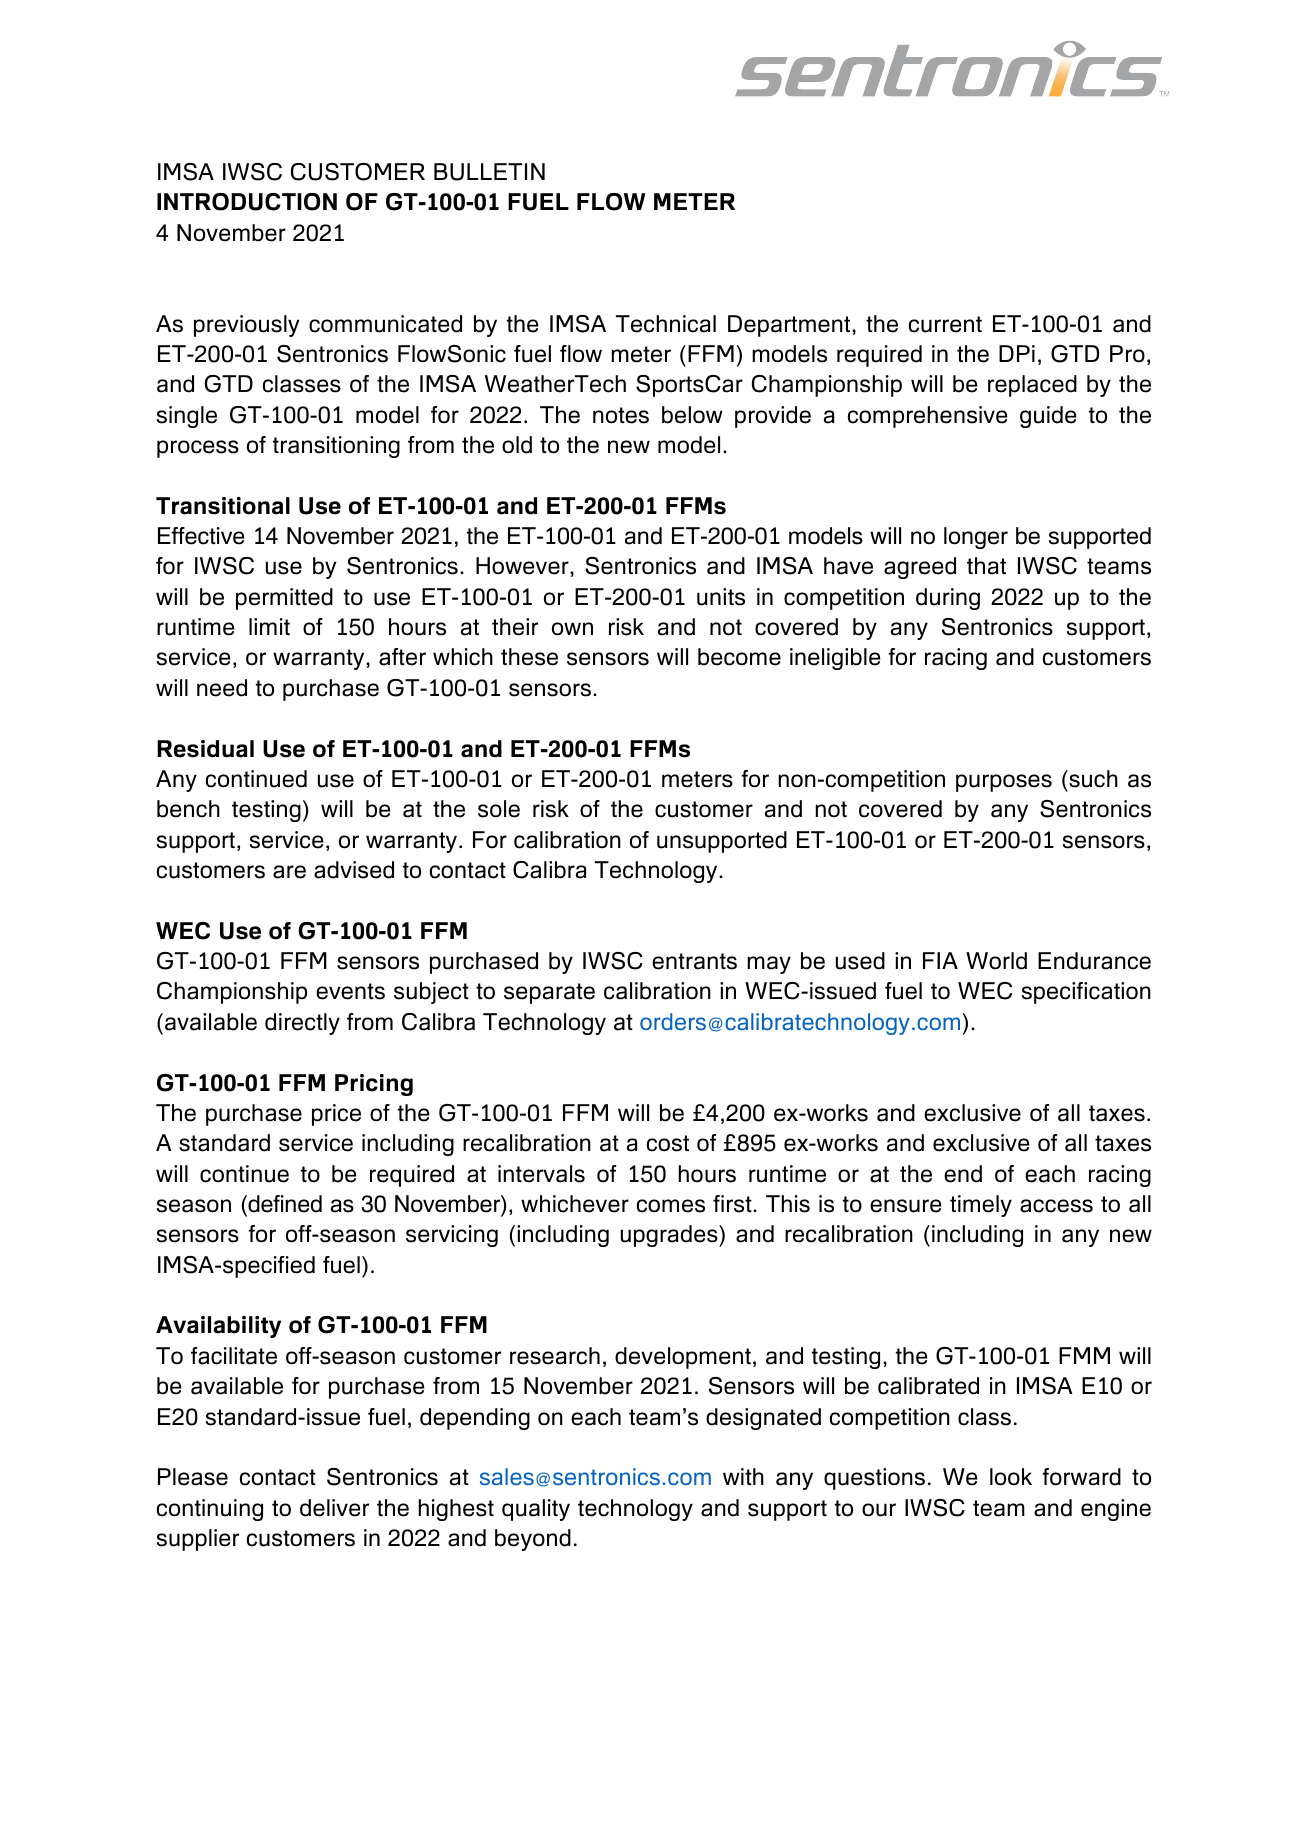 This screenshot has width=1290, height=1825. What do you see at coordinates (1004, 783) in the screenshot?
I see `purposes` at bounding box center [1004, 783].
